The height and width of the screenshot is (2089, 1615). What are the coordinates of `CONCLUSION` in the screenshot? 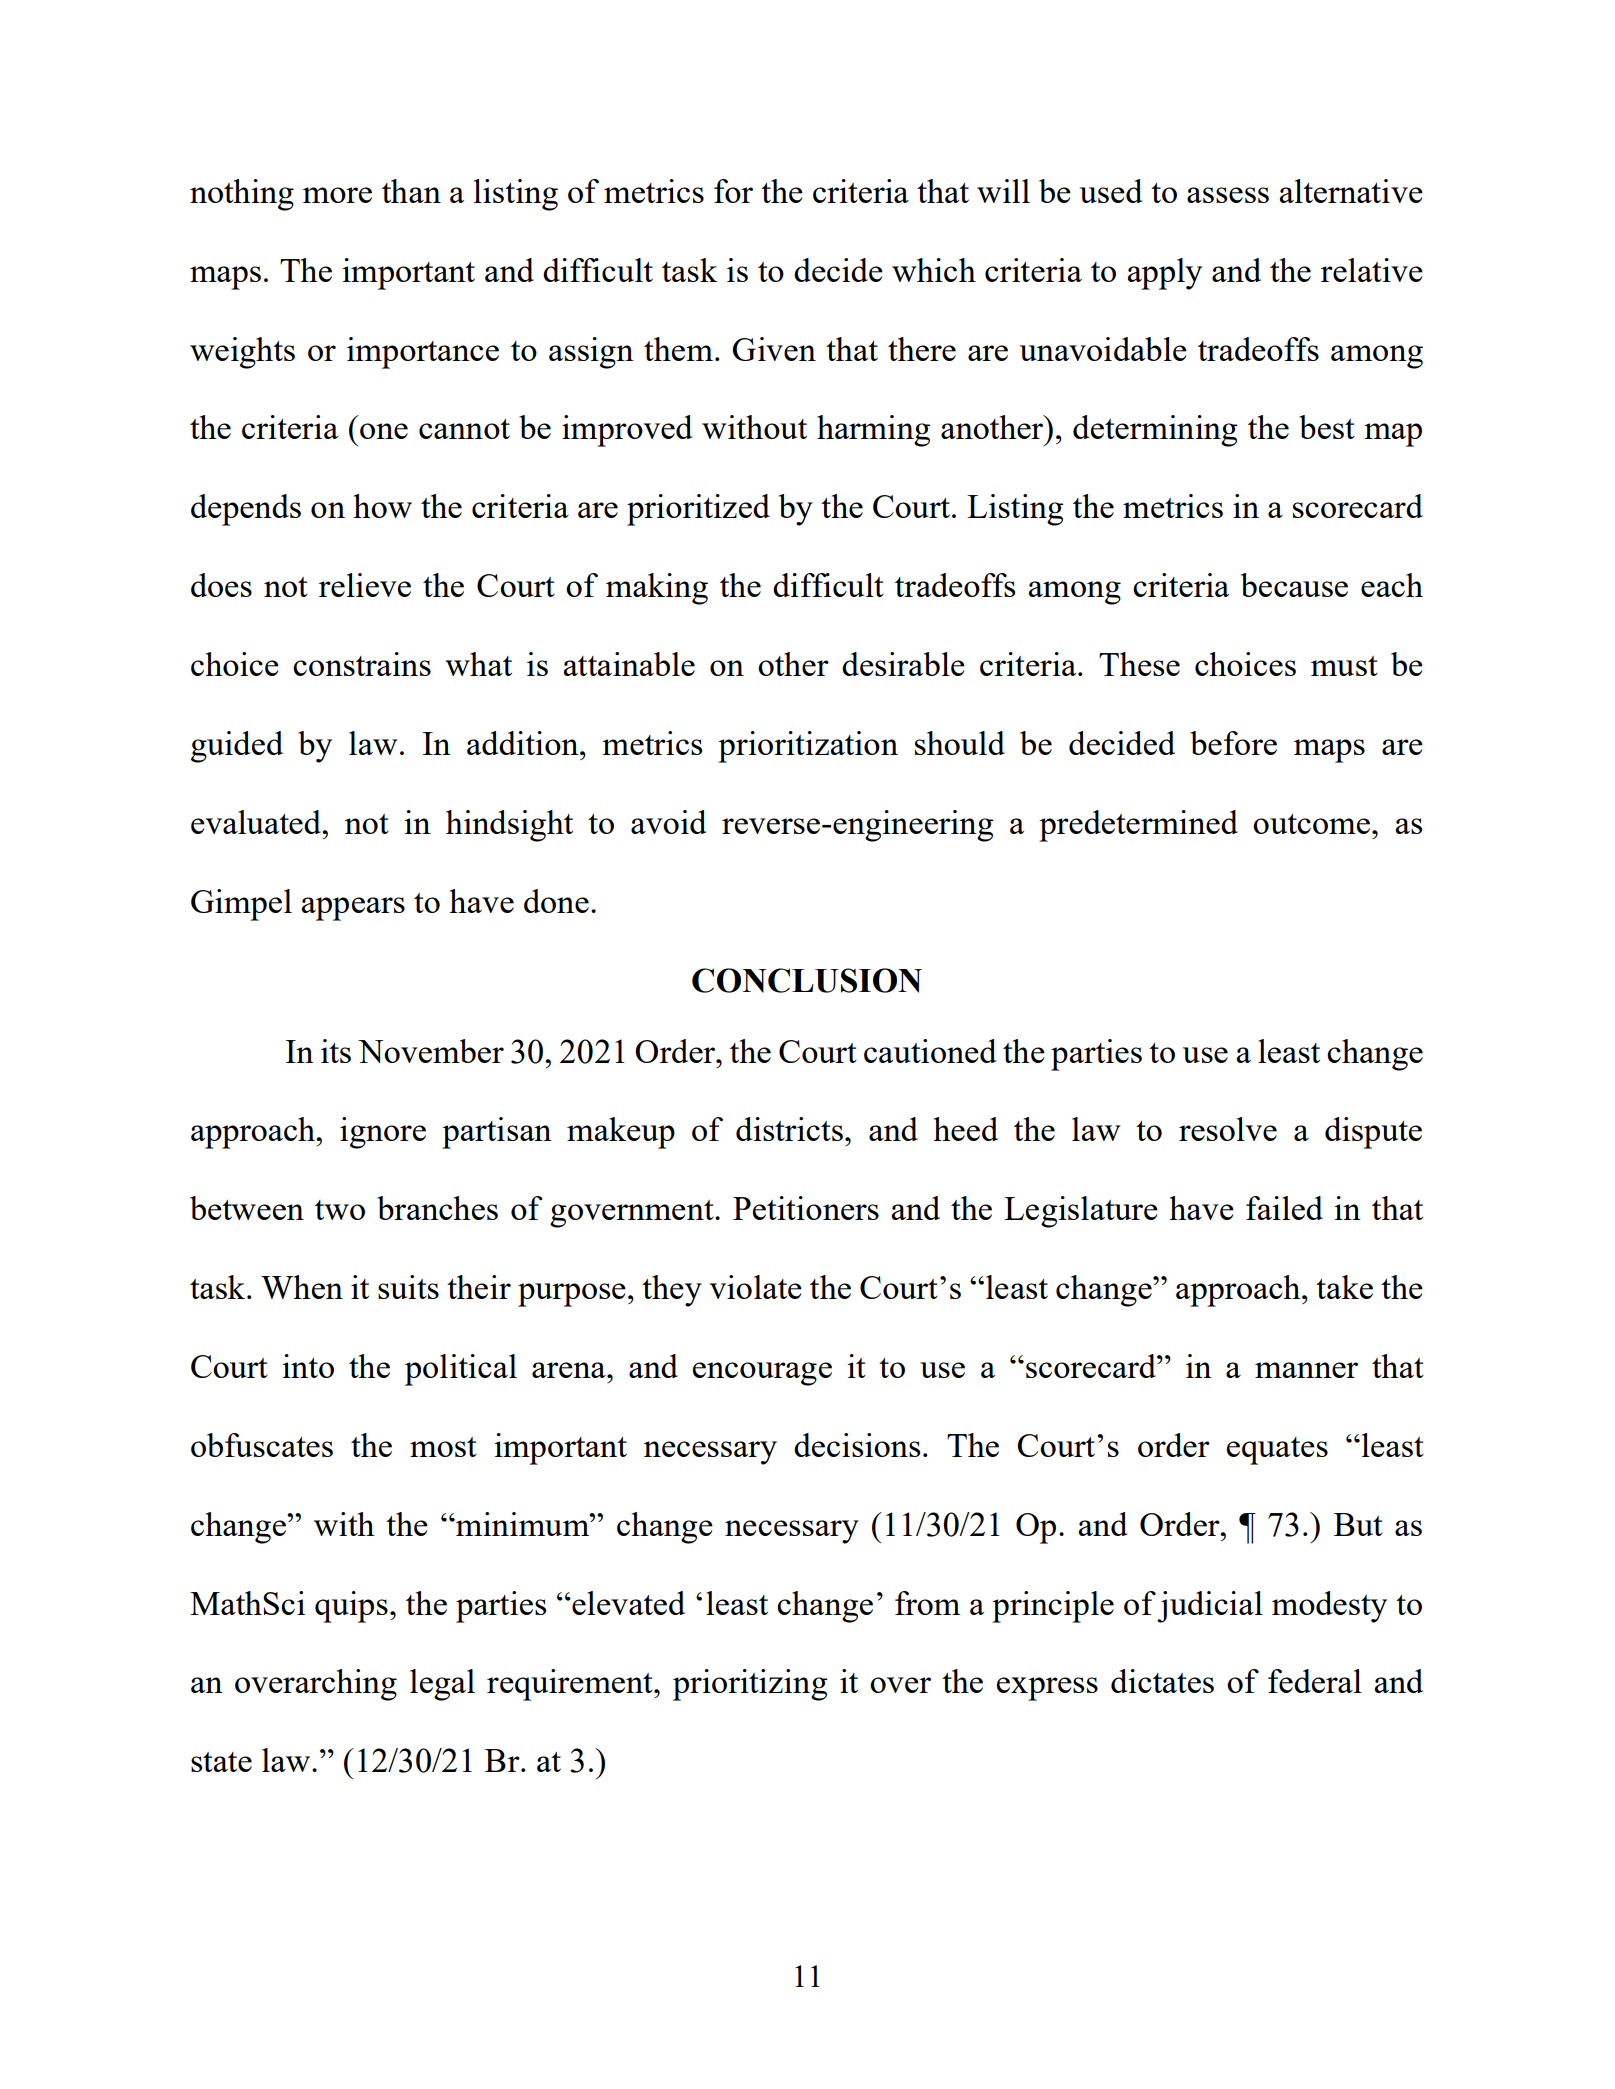 It's located at (807, 980).
